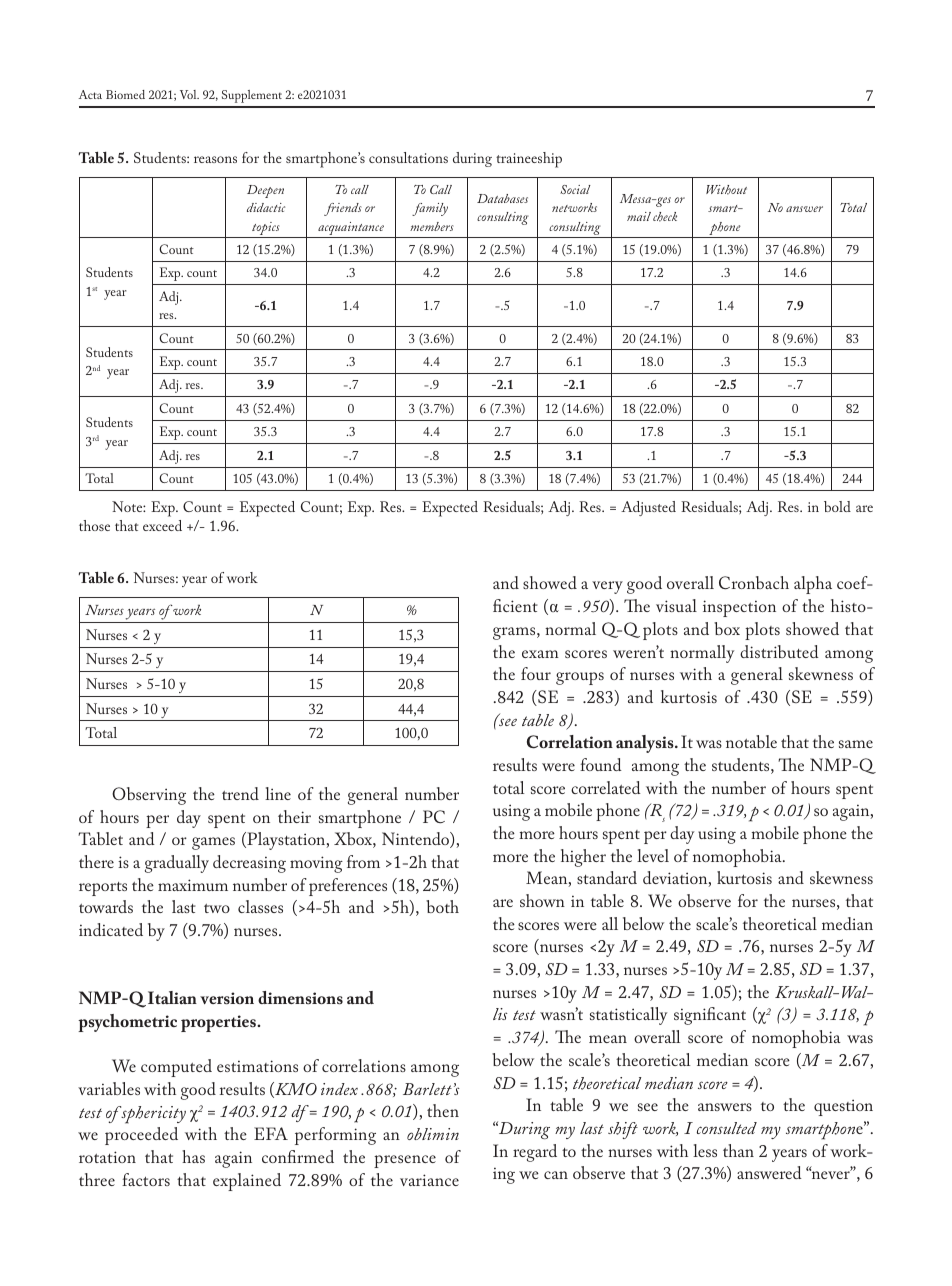 This page has height=1286, width=952. What do you see at coordinates (193, 885) in the page?
I see `maximum` at bounding box center [193, 885].
